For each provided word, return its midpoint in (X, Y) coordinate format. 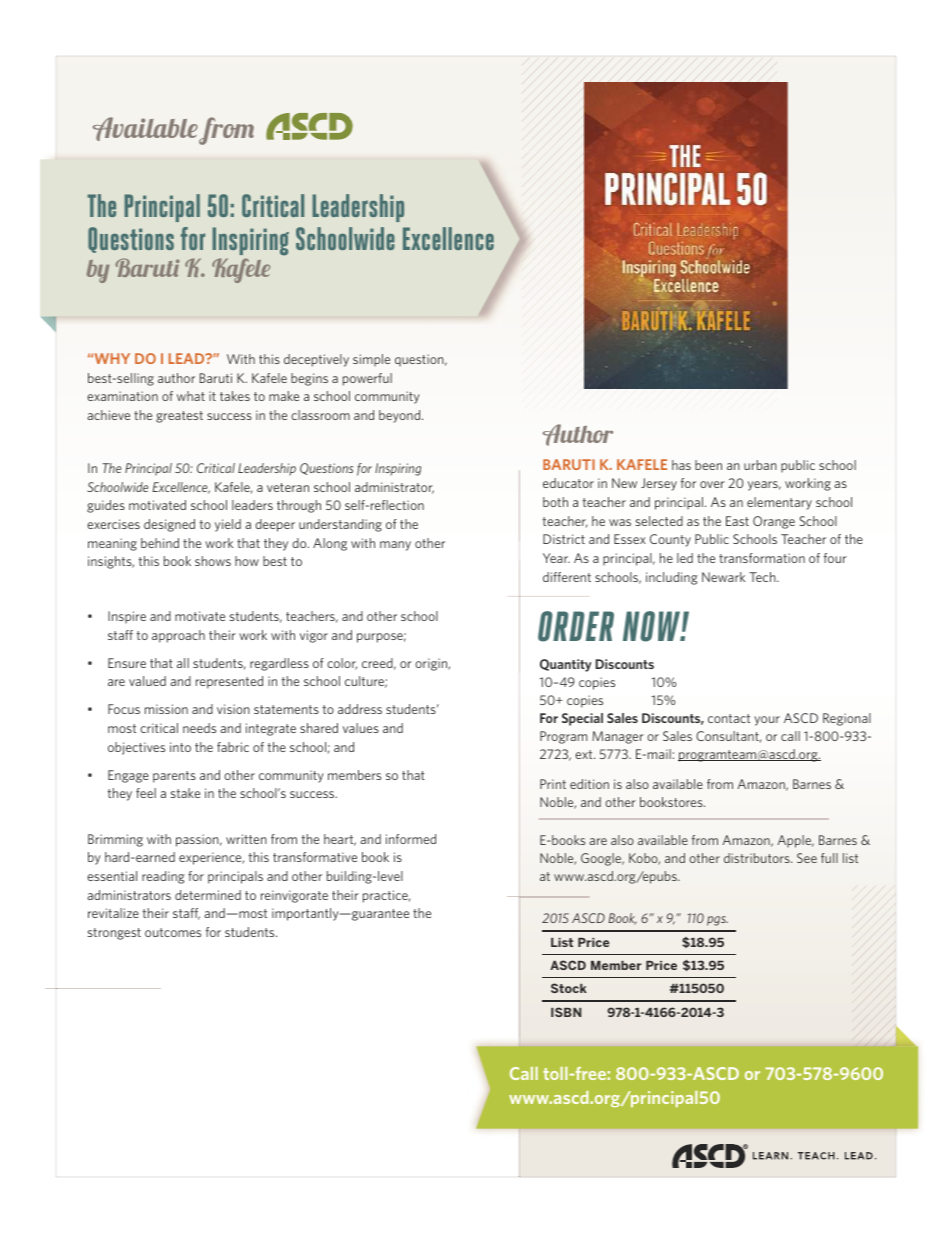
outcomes (173, 932)
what (191, 396)
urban (760, 465)
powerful (367, 379)
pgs (717, 921)
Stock (569, 988)
